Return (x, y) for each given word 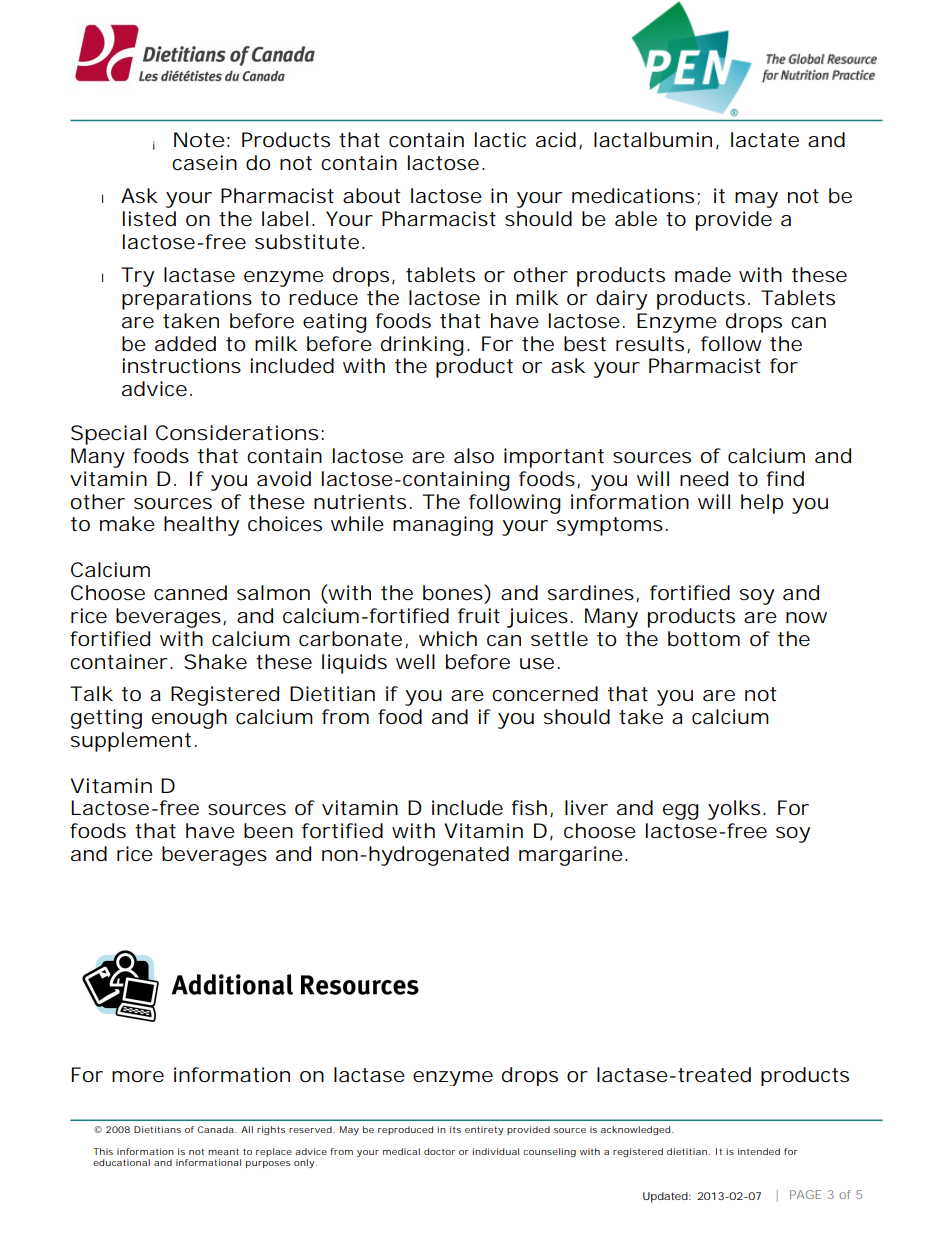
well (415, 661)
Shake (215, 662)
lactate (765, 140)
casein (204, 163)
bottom (704, 639)
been (268, 831)
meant (223, 1151)
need (704, 479)
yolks (734, 810)
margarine (571, 856)
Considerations (237, 433)
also (474, 456)
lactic (500, 140)
